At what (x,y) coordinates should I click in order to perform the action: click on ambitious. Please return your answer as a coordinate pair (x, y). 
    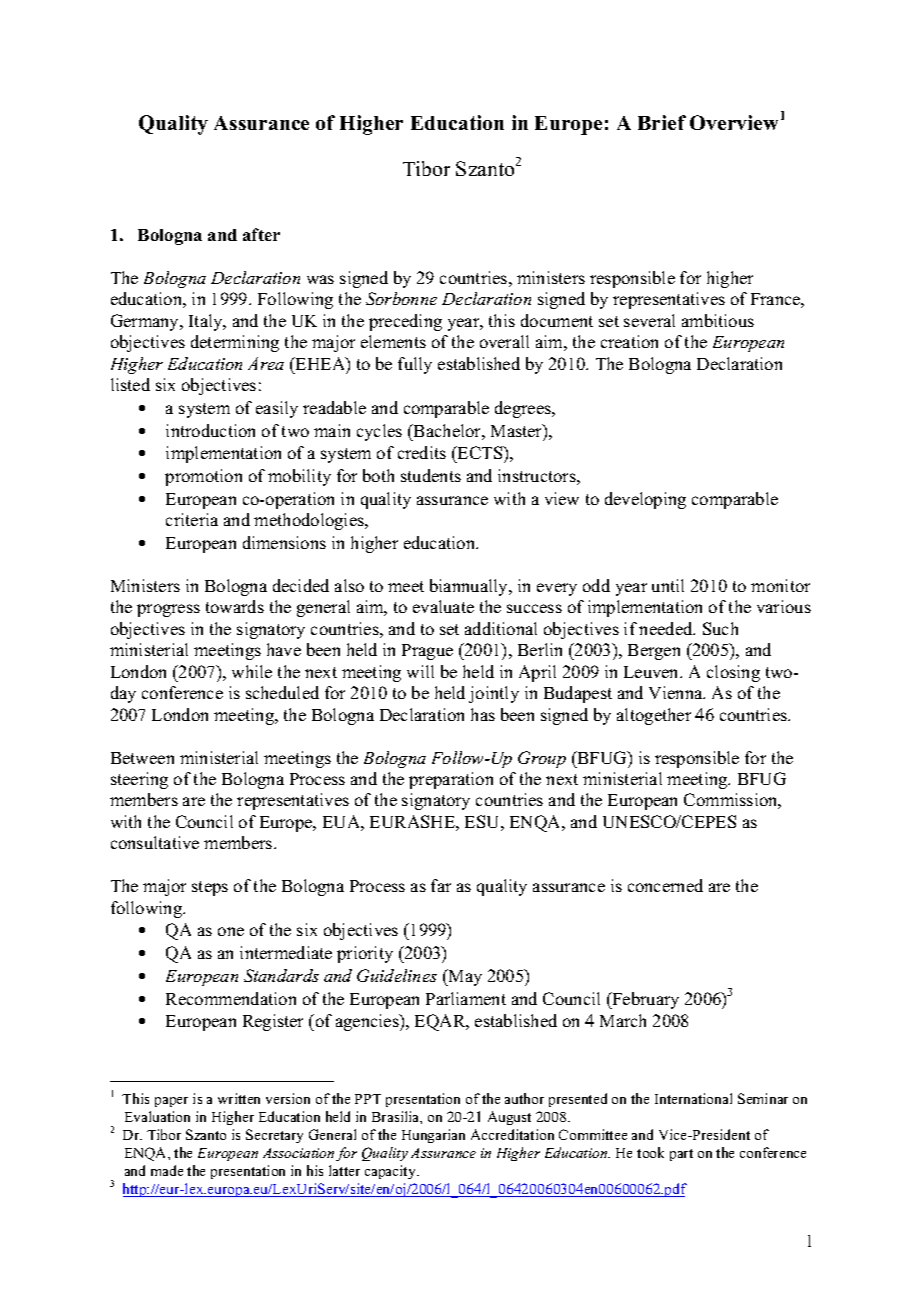
    Looking at the image, I should click on (718, 320).
